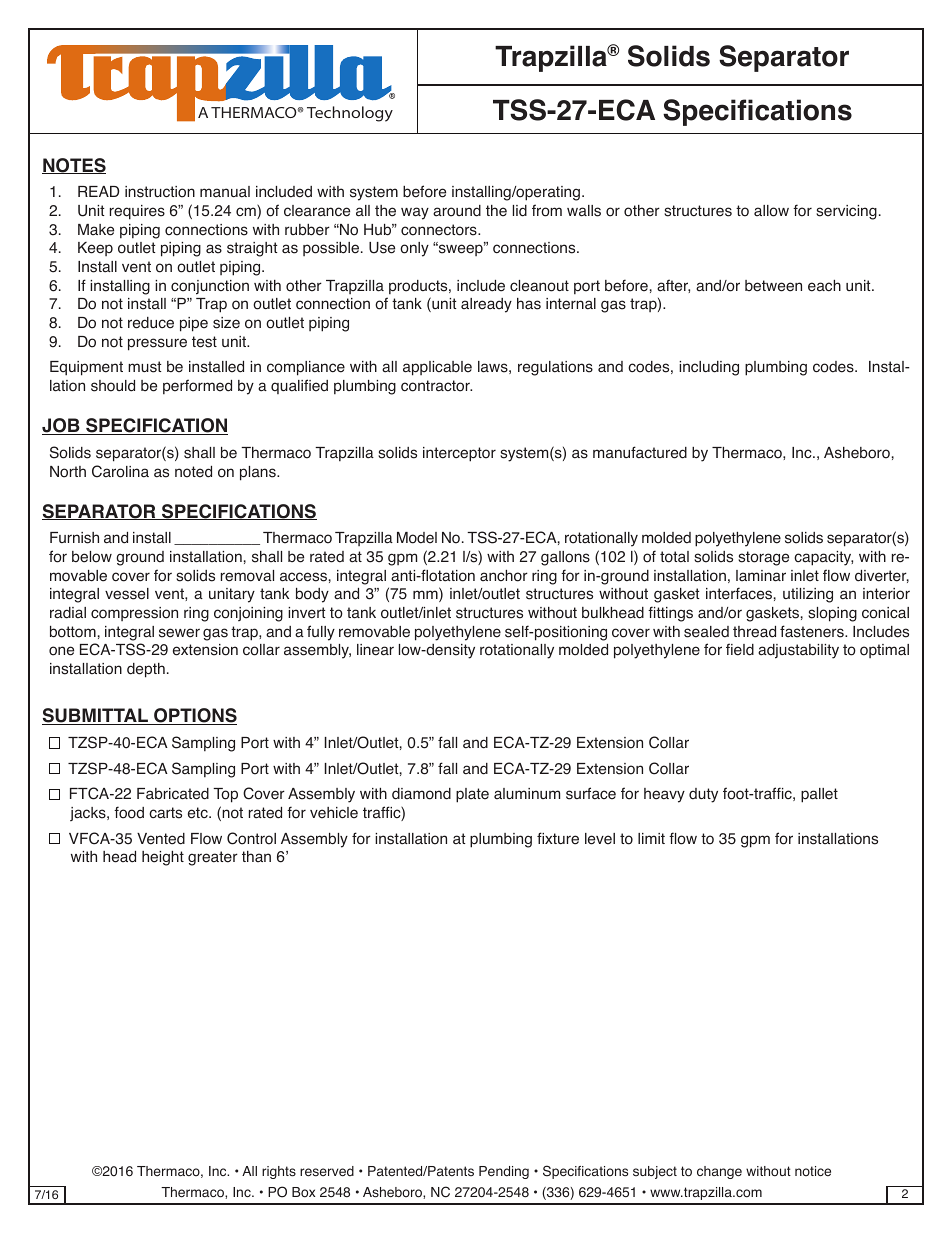 The width and height of the screenshot is (952, 1233). What do you see at coordinates (472, 795) in the screenshot?
I see `plate` at bounding box center [472, 795].
